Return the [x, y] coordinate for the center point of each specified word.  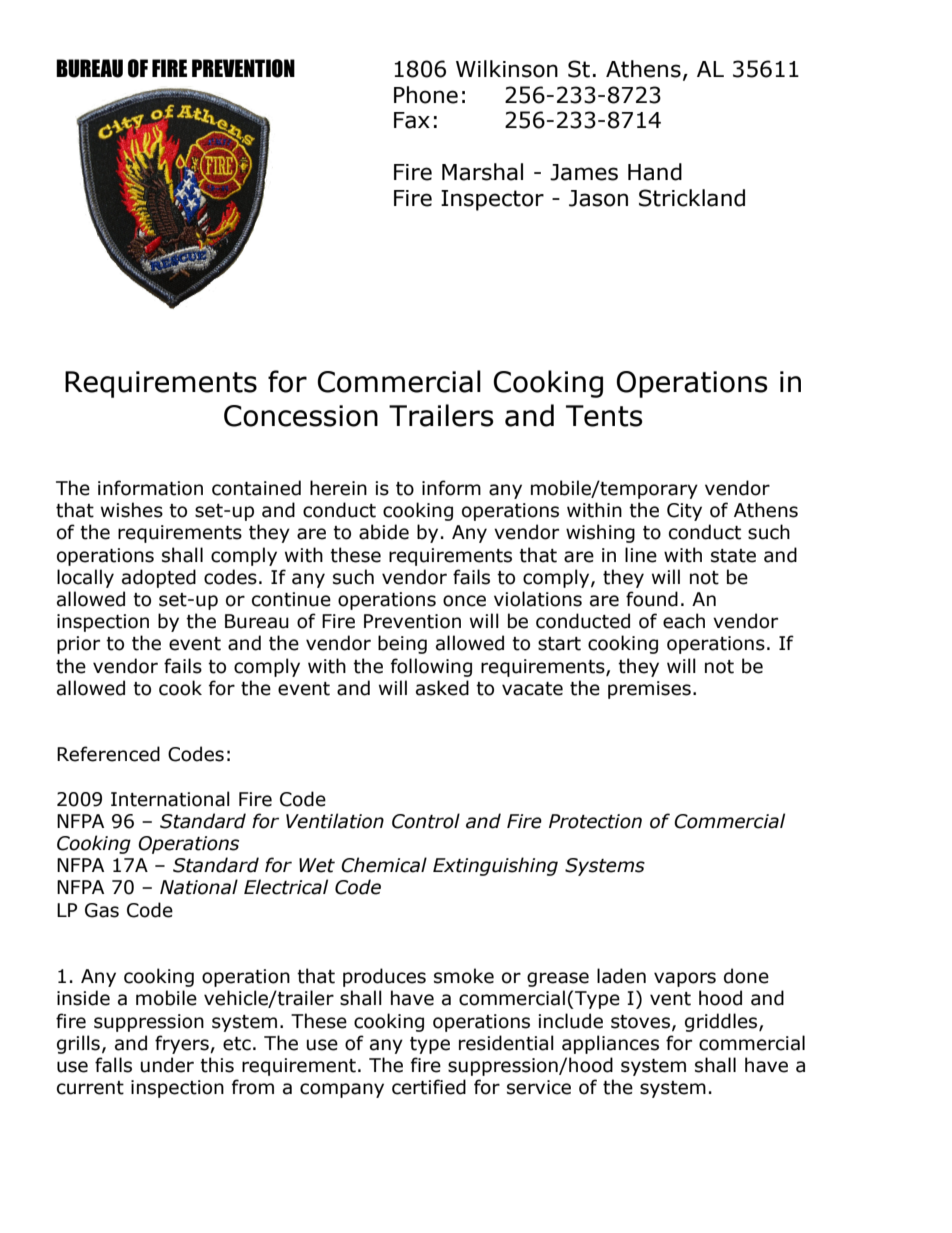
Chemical [384, 865]
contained [256, 488]
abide [384, 532]
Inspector [492, 200]
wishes [132, 510]
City [684, 512]
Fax [412, 120]
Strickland [692, 198]
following [431, 667]
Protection [595, 821]
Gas [102, 910]
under [167, 1065]
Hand [655, 172]
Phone [426, 95]
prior [78, 645]
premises [649, 690]
